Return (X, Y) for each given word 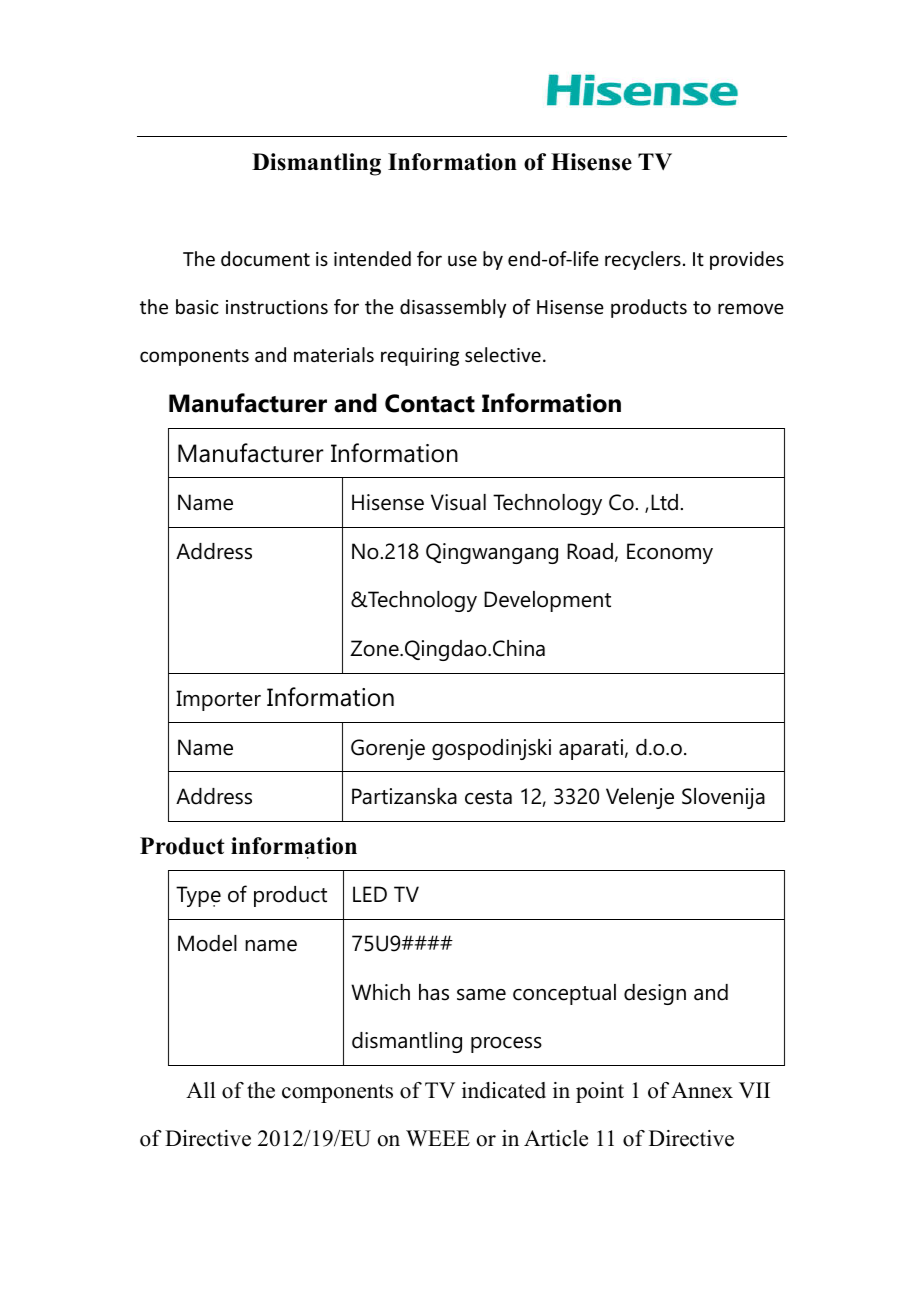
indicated (504, 1090)
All (201, 1090)
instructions (277, 307)
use (462, 260)
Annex (702, 1090)
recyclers (643, 260)
